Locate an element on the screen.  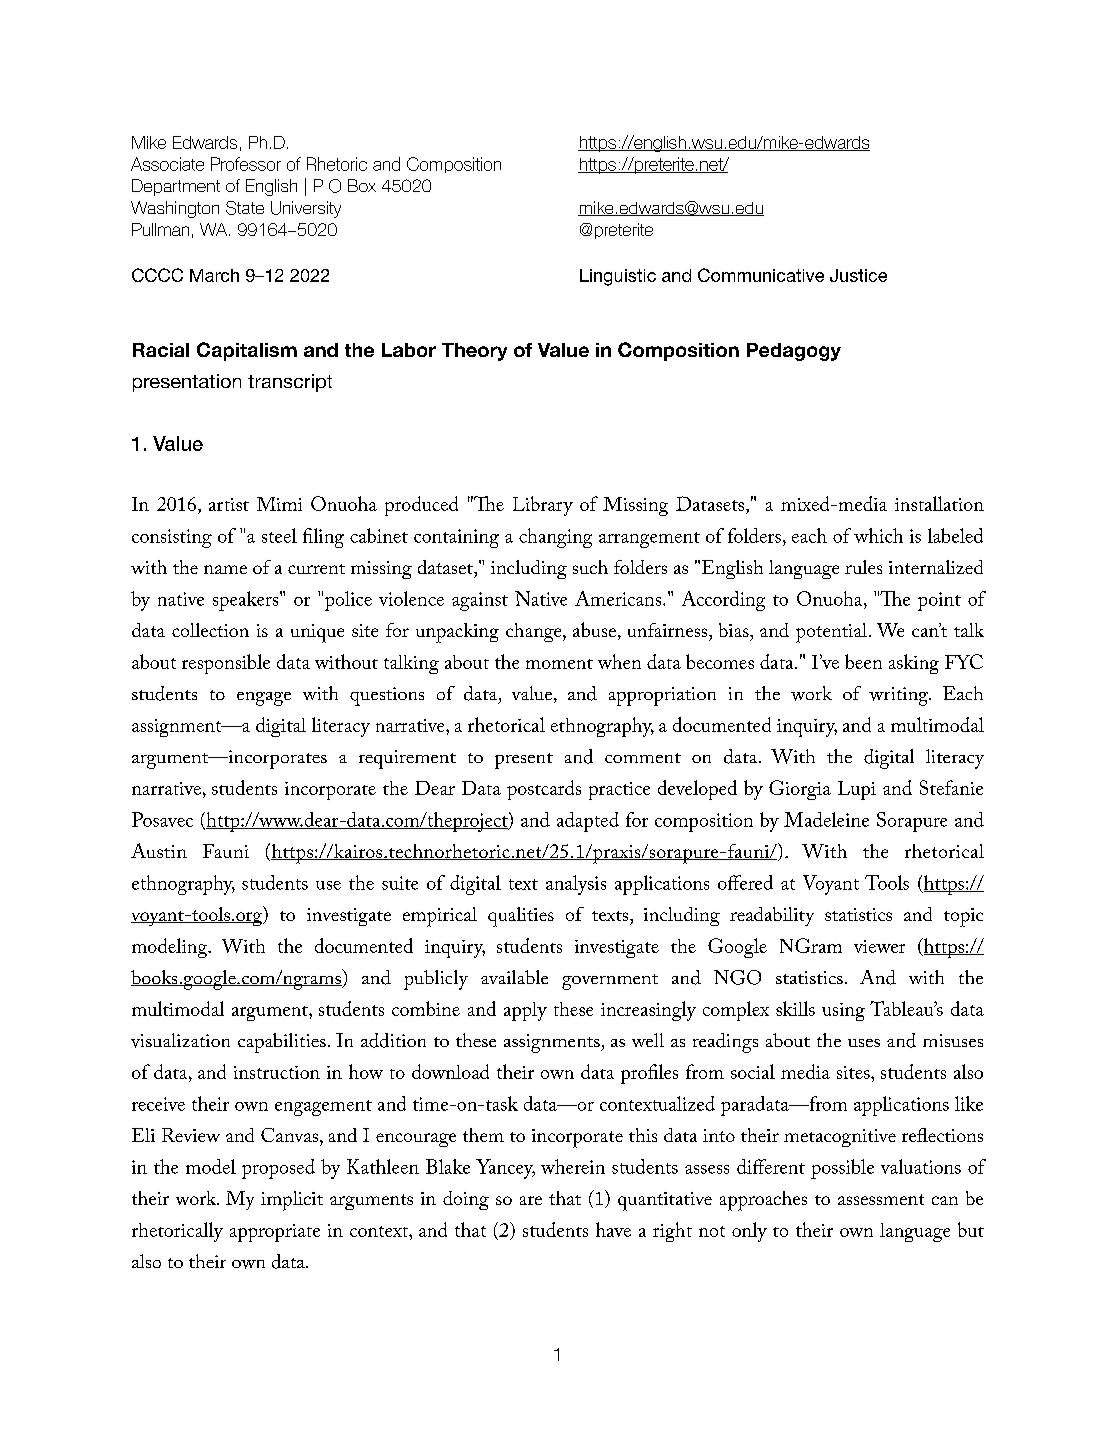
Pedagogy is located at coordinates (794, 352).
